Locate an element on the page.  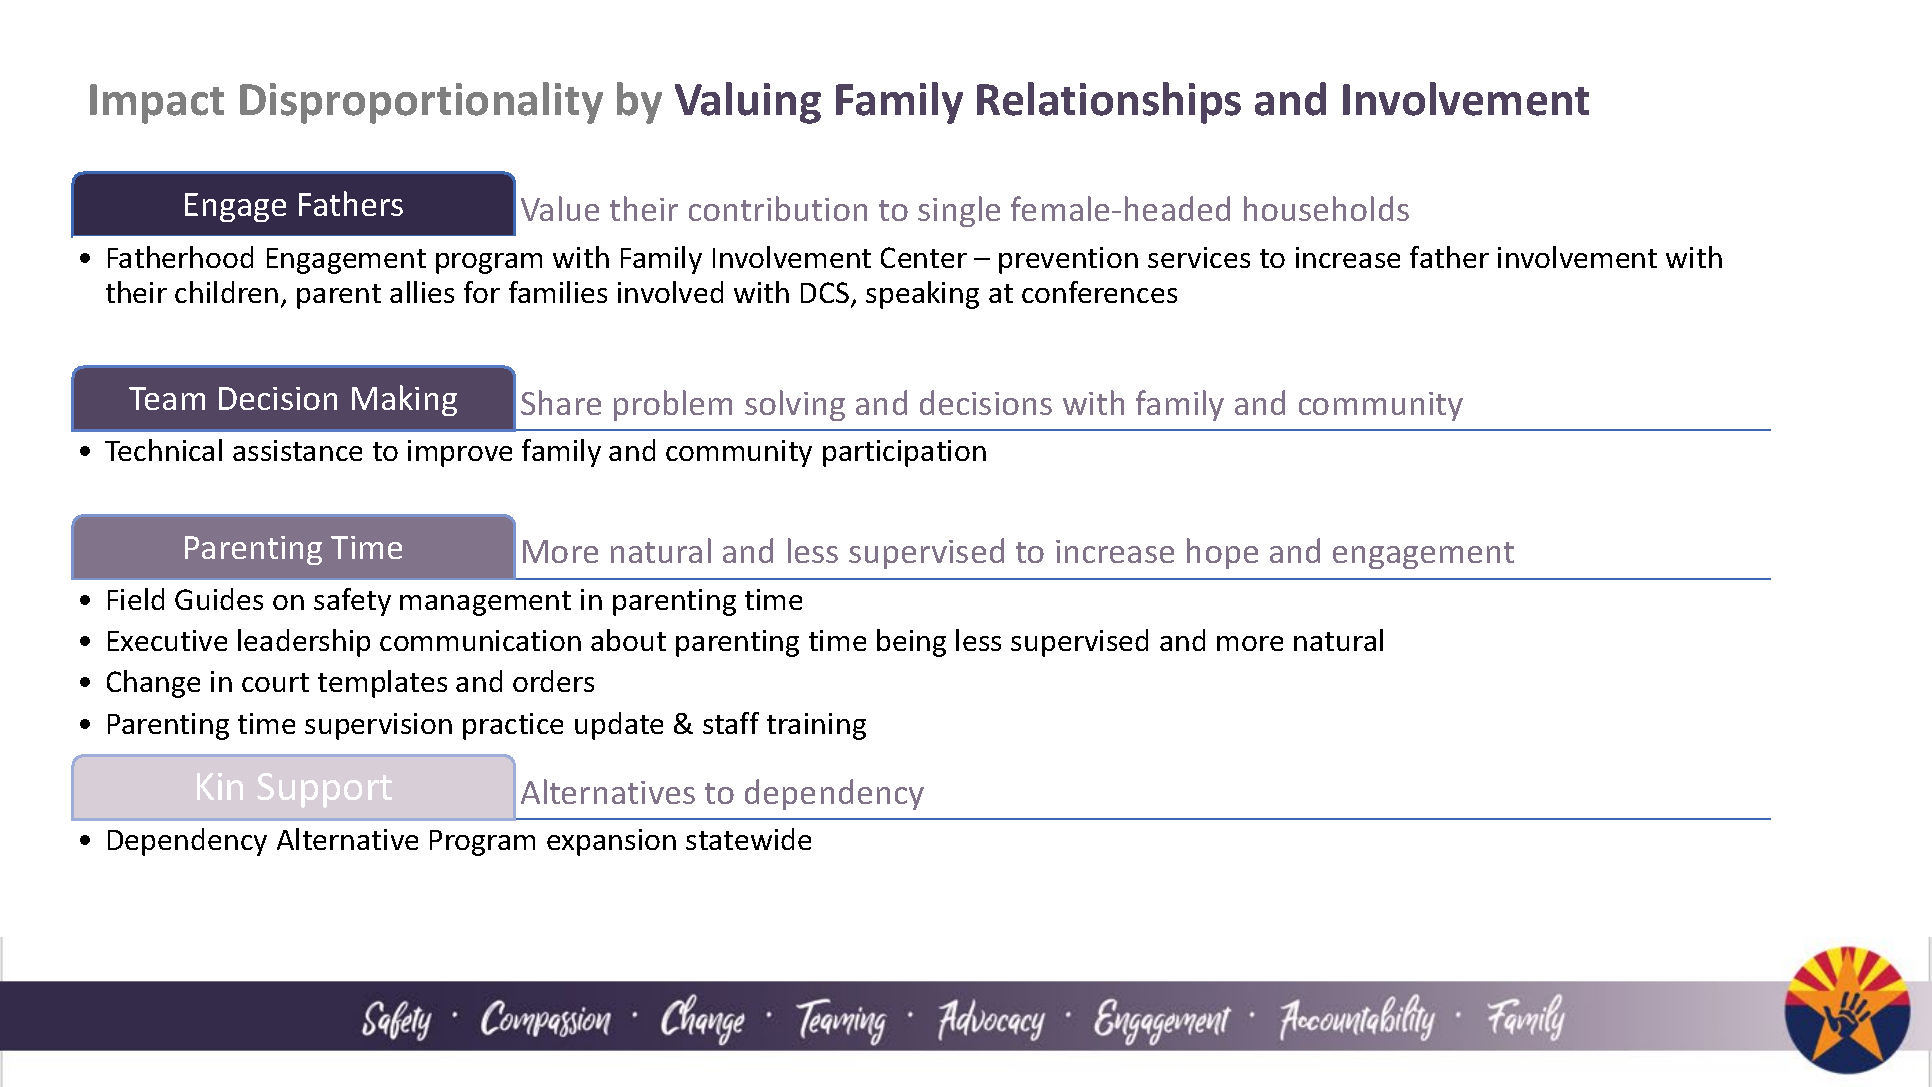
training is located at coordinates (816, 726).
